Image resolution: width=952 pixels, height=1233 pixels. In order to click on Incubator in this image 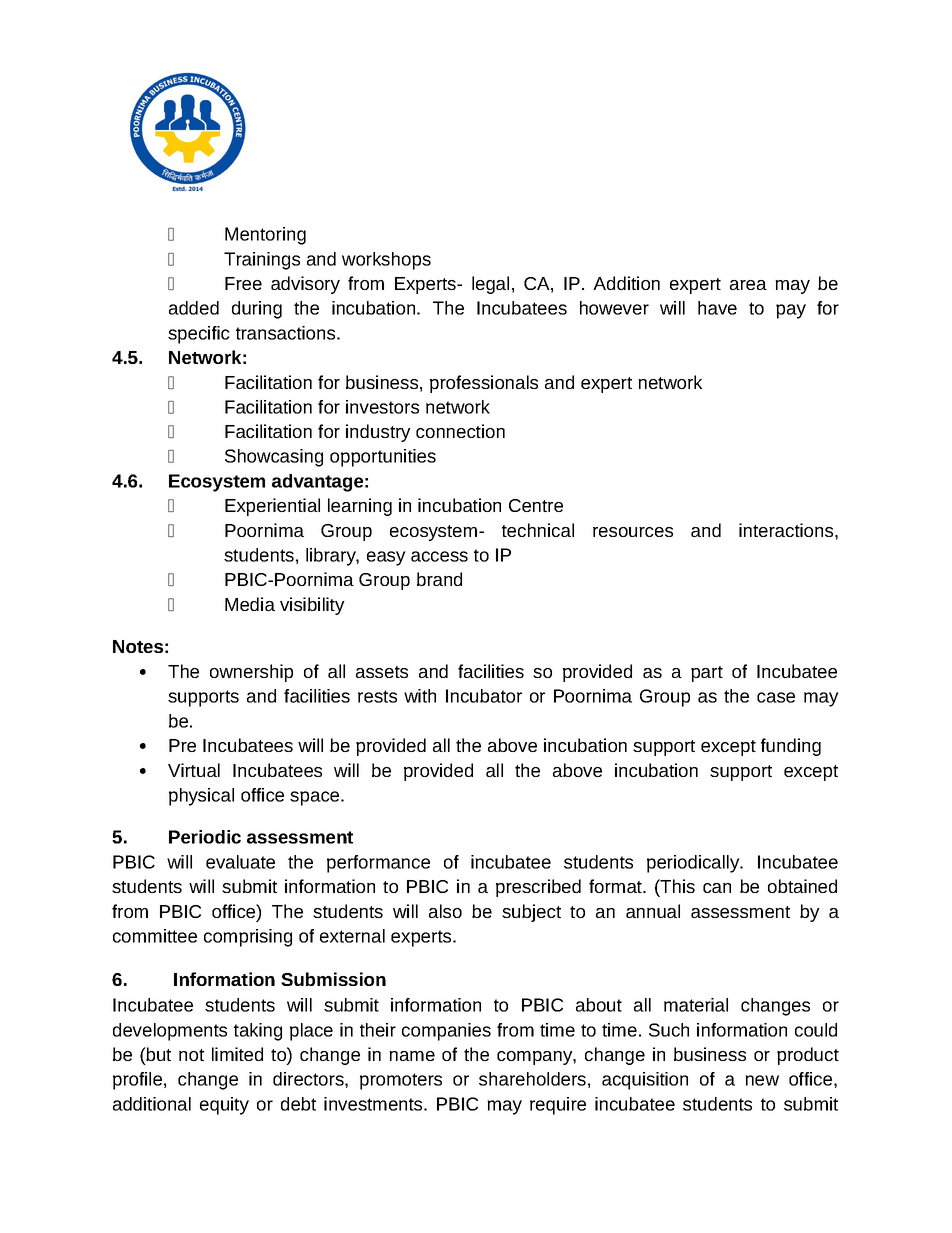, I will do `click(484, 696)`.
